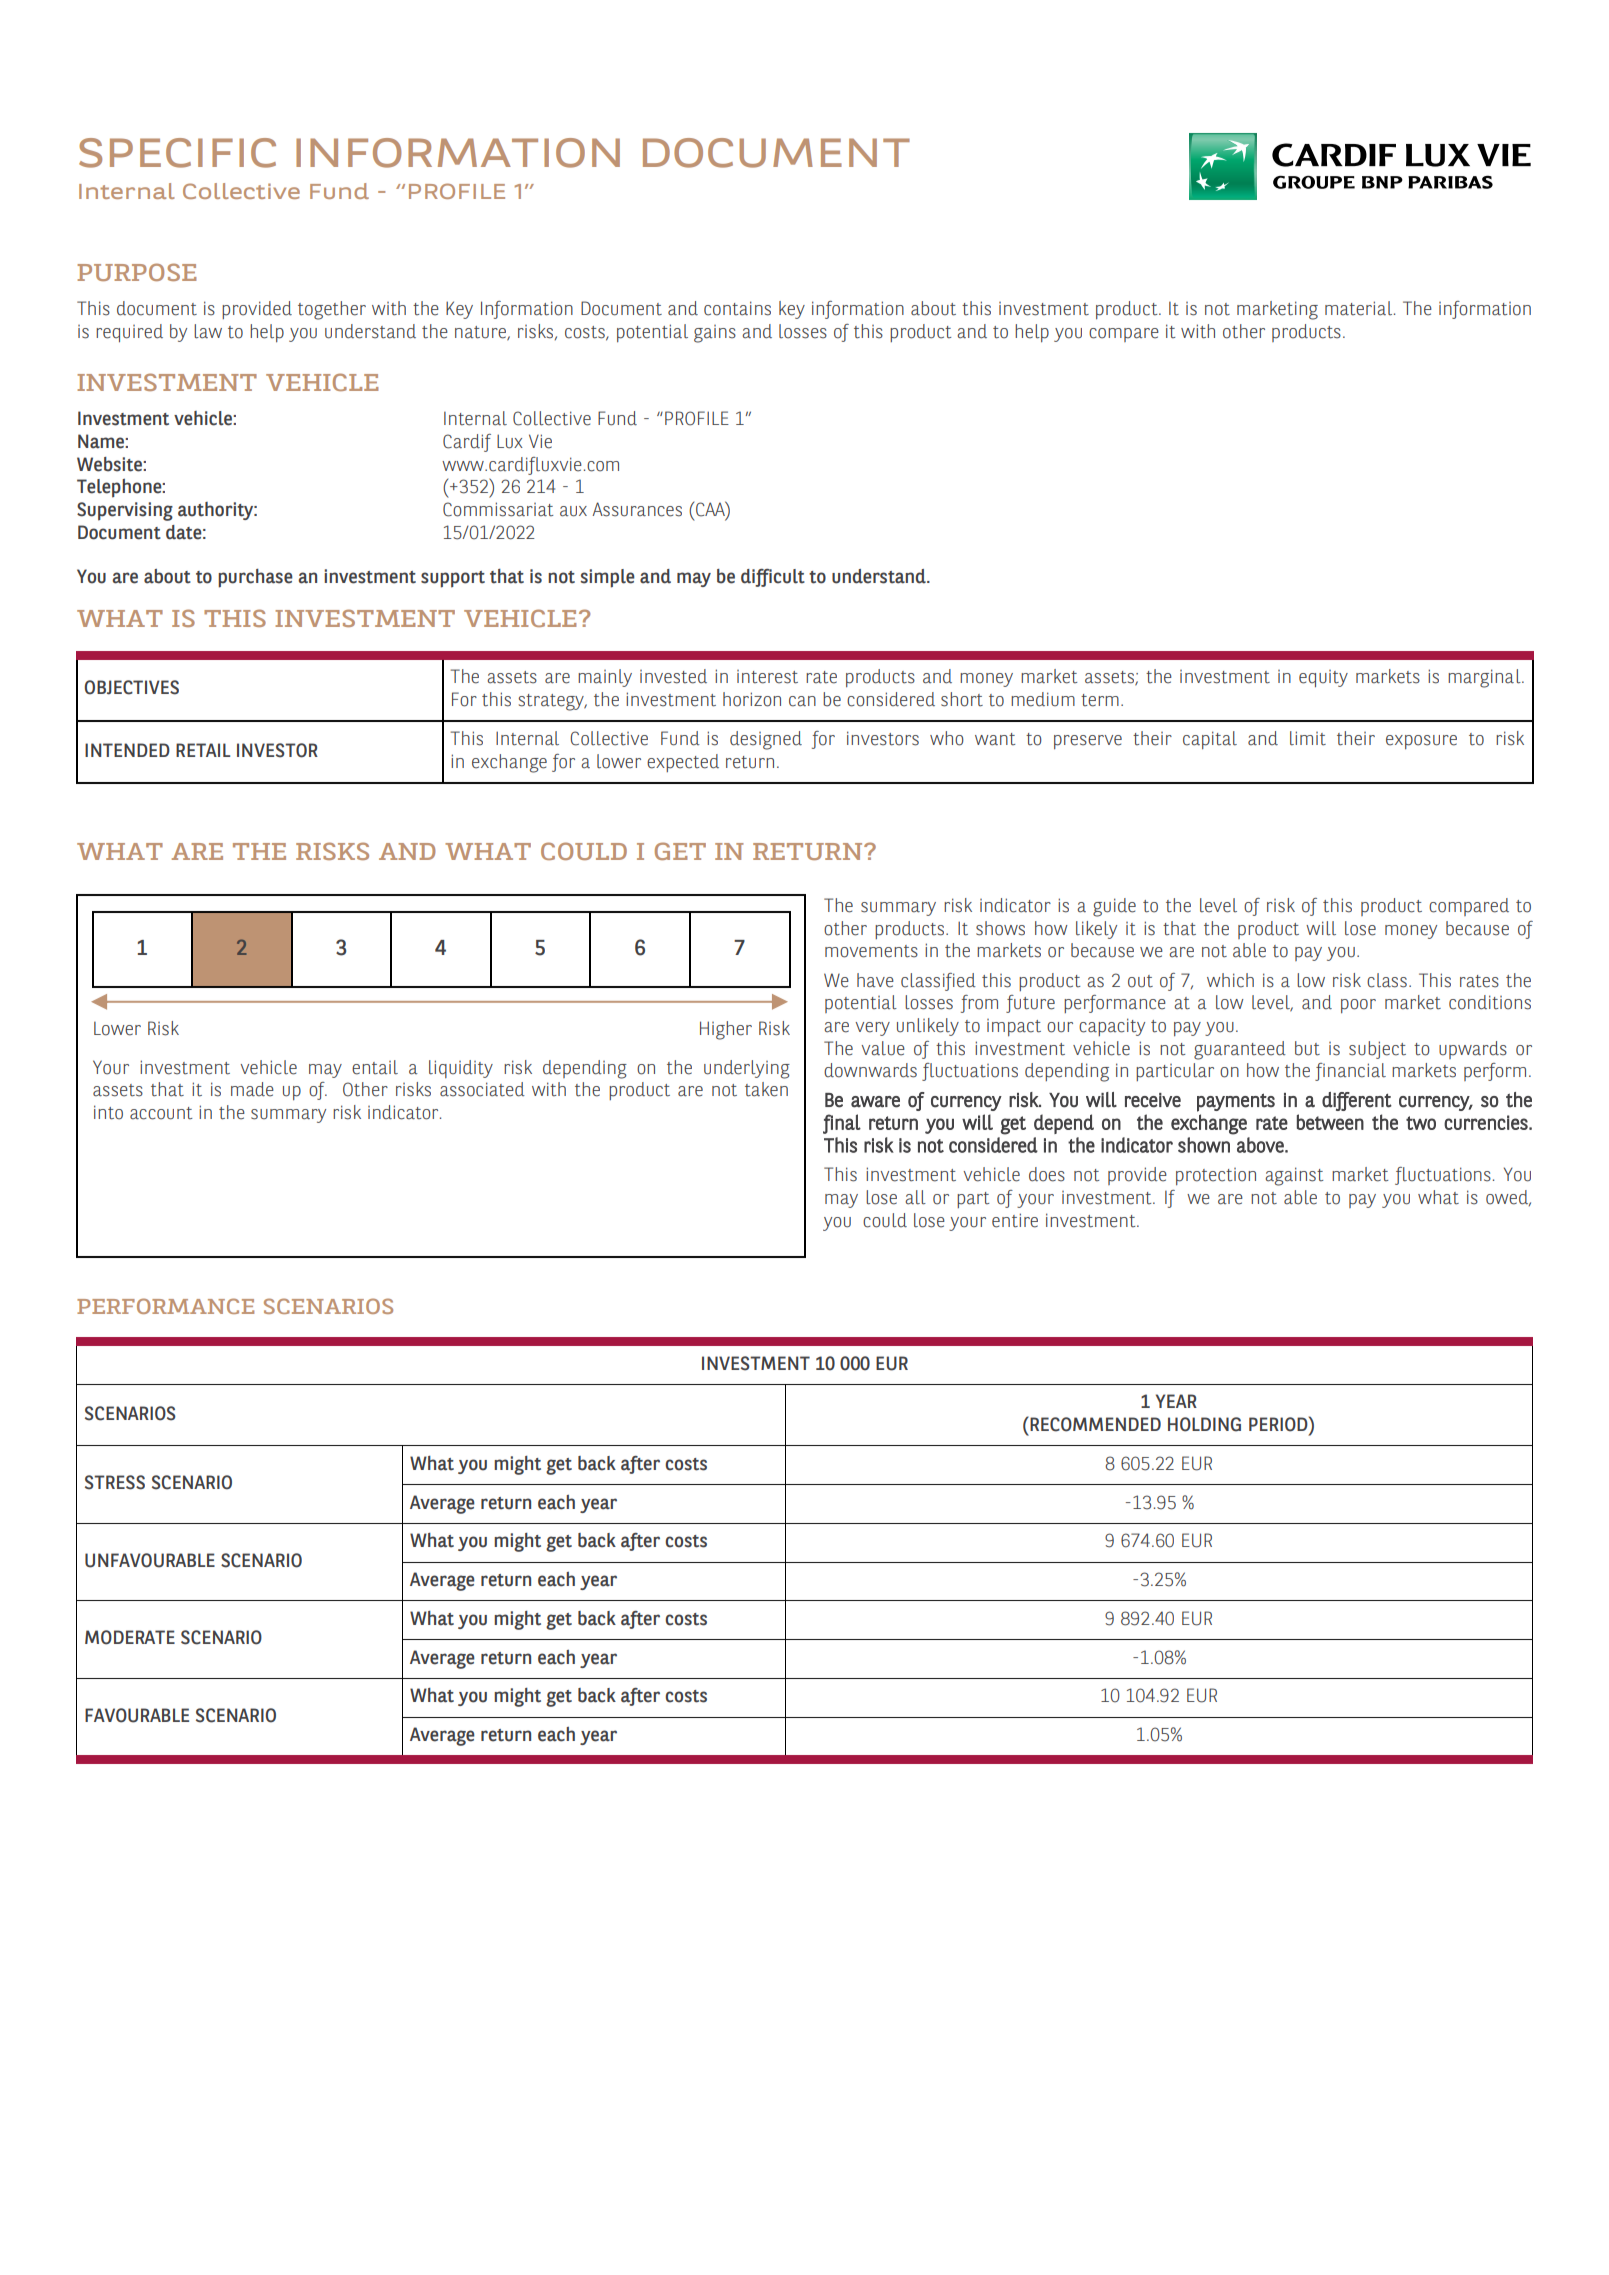  I want to click on contains, so click(737, 308).
